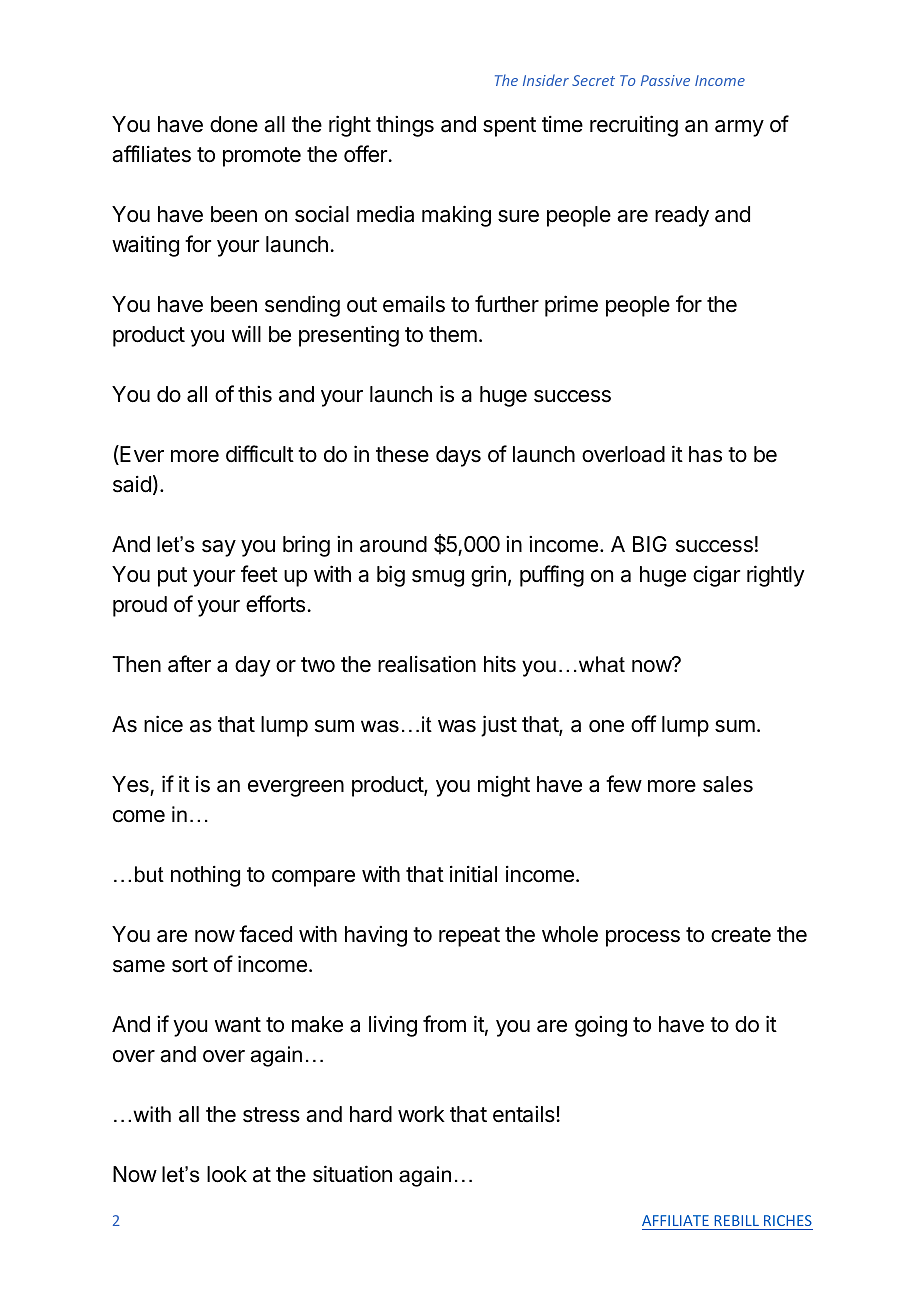 The image size is (924, 1307). What do you see at coordinates (421, 1114) in the screenshot?
I see `work` at bounding box center [421, 1114].
